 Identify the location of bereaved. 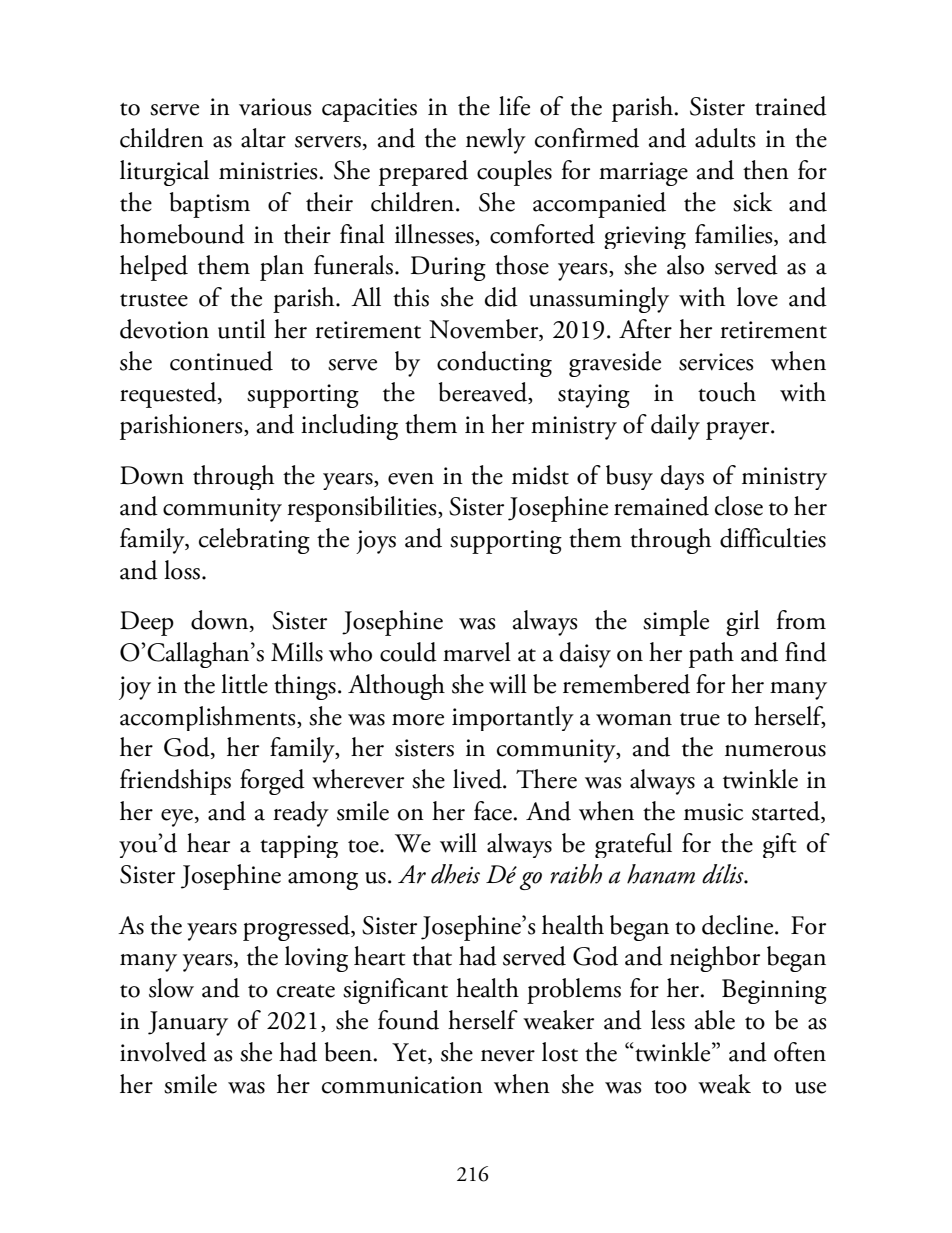
(484, 393).
